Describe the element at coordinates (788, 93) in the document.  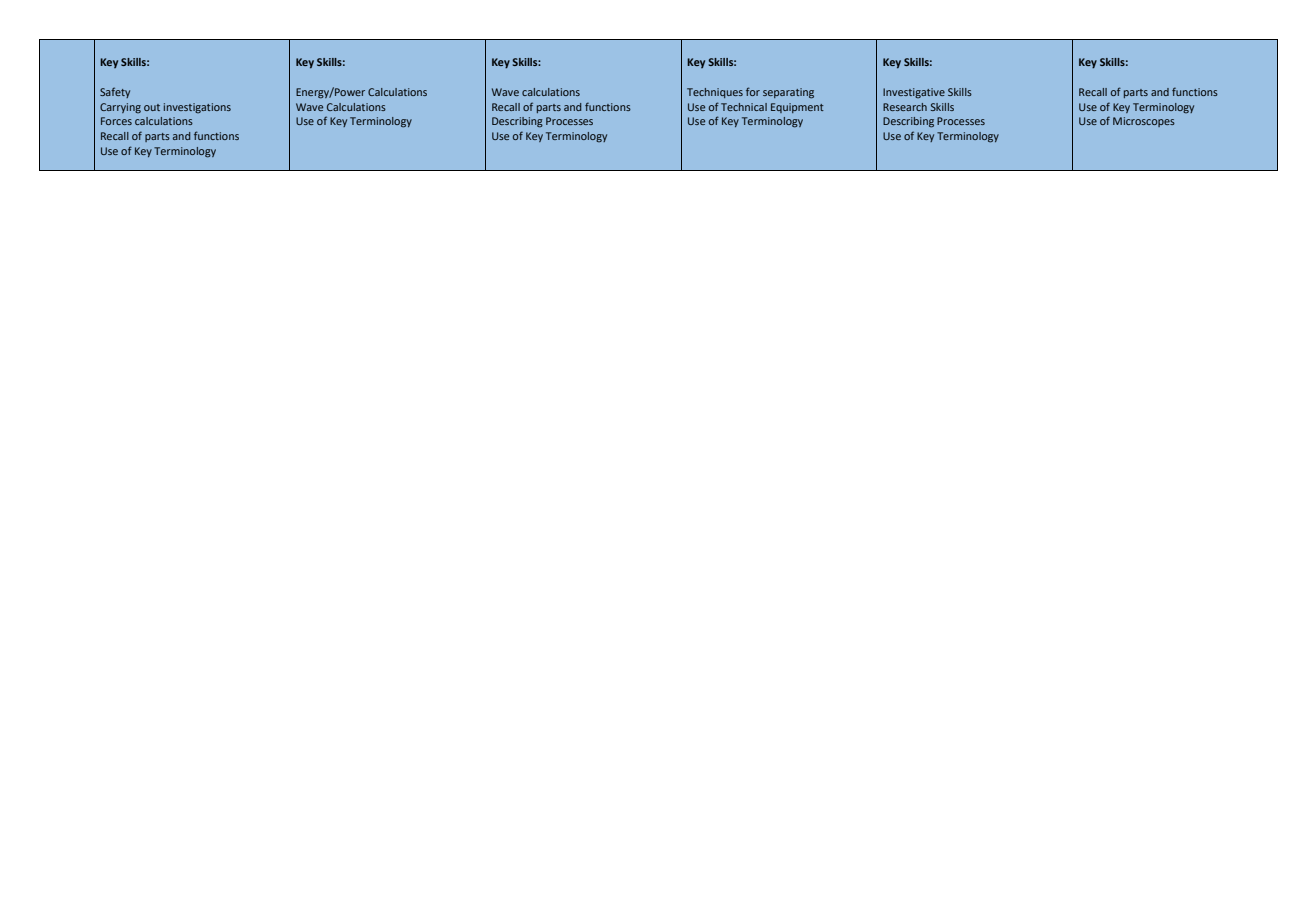
I see `separating` at that location.
